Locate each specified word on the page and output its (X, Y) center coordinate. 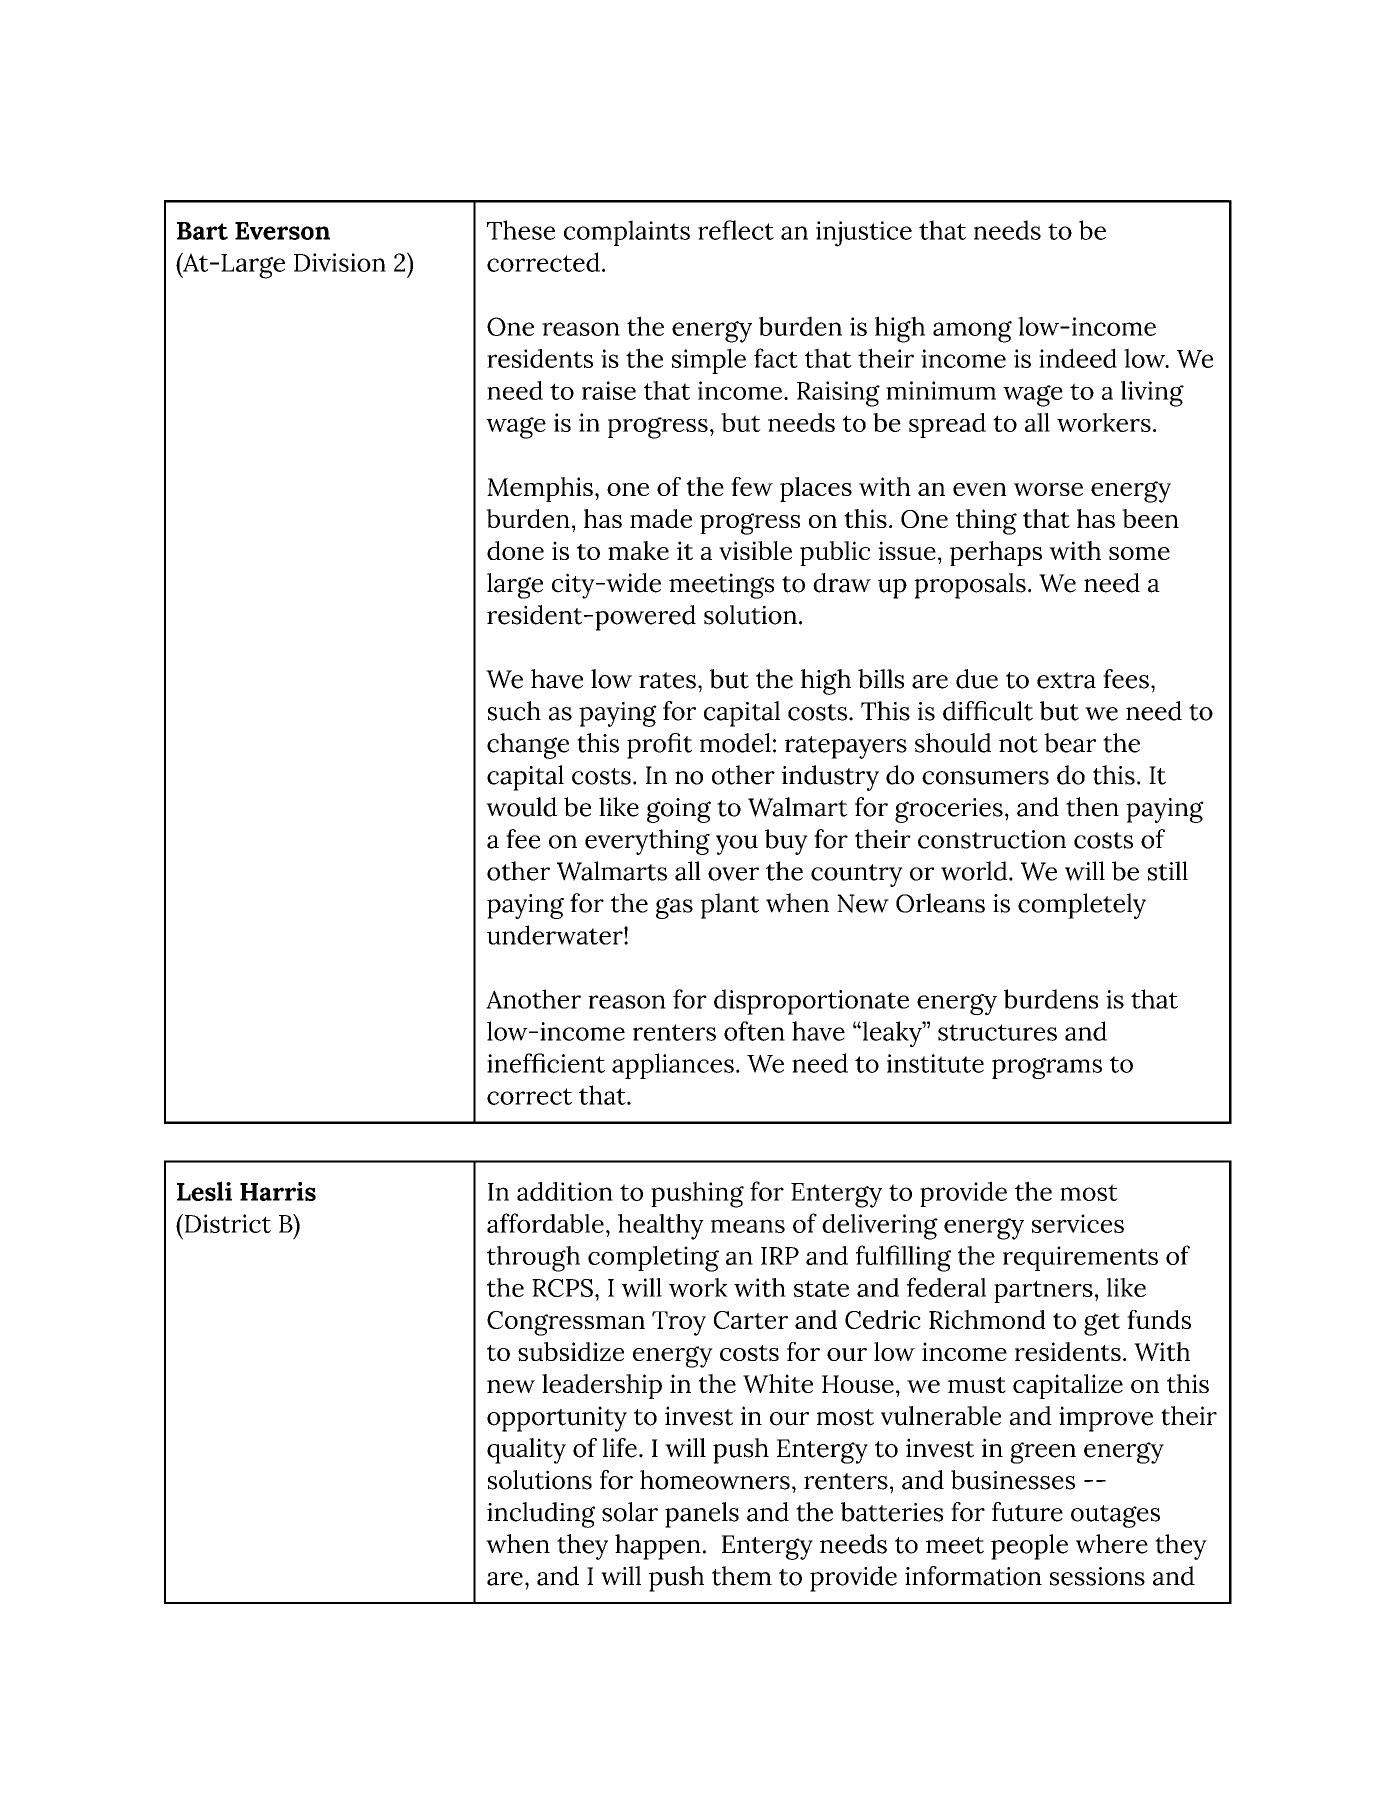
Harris (278, 1191)
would (521, 807)
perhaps (996, 553)
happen (658, 1547)
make (638, 550)
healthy (661, 1227)
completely (1082, 906)
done (515, 550)
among (972, 332)
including (541, 1515)
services (1078, 1223)
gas (674, 908)
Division (340, 262)
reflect (736, 230)
